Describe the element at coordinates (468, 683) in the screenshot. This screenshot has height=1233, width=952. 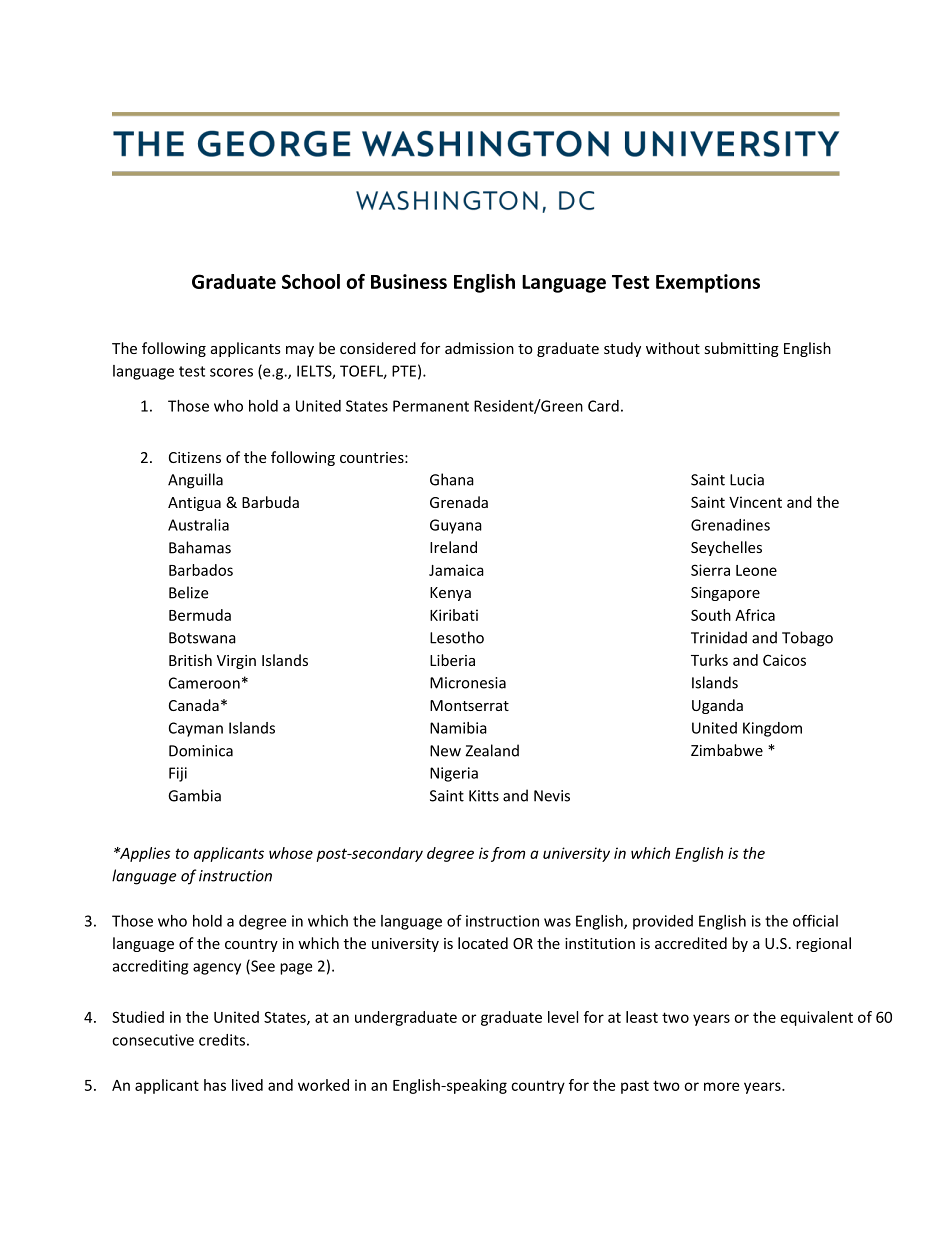
I see `Micronesia` at that location.
